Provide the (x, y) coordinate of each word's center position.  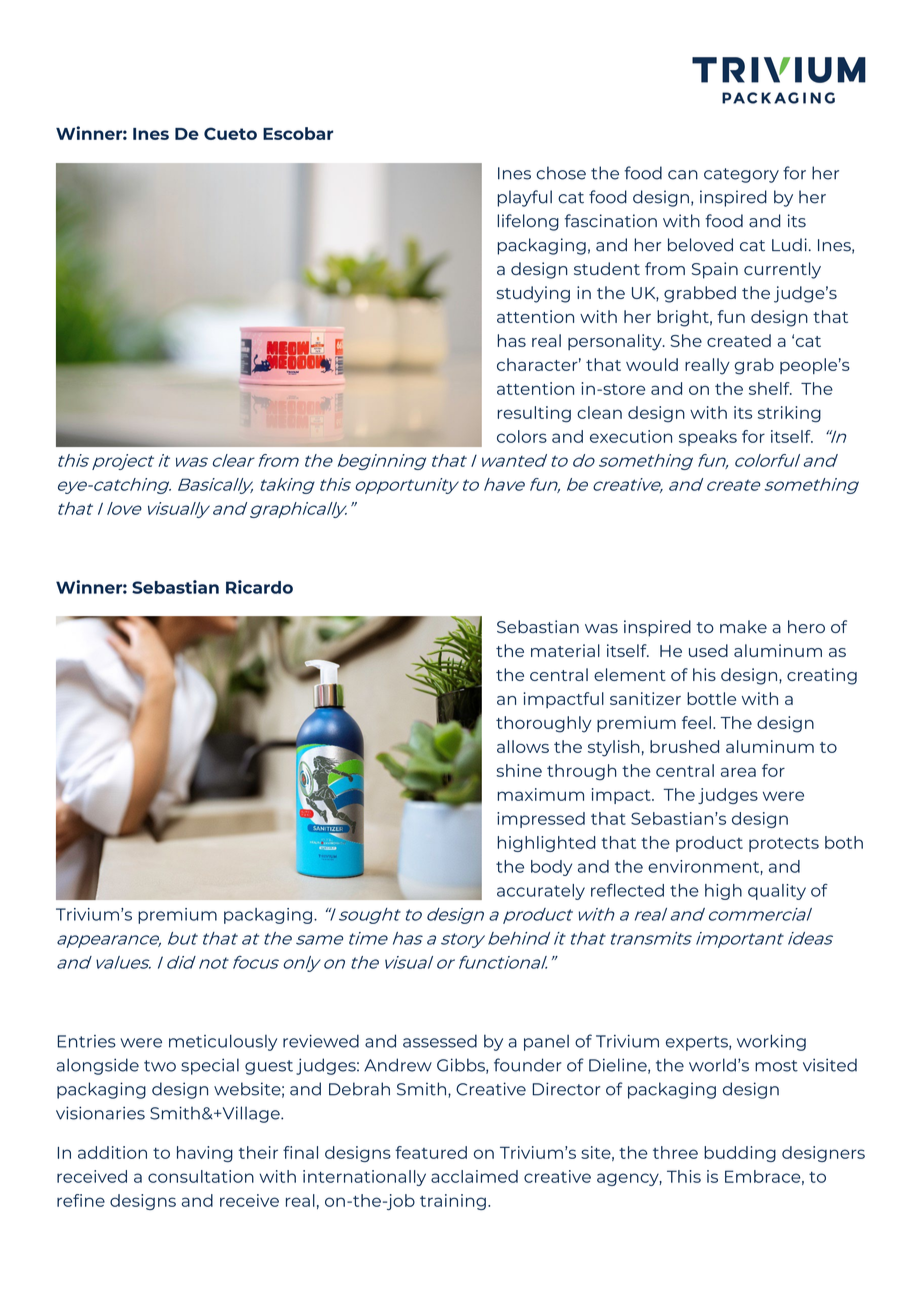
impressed (541, 820)
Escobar (298, 133)
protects (784, 844)
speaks (708, 438)
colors (522, 436)
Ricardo (259, 587)
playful (524, 198)
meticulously (223, 1042)
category (741, 175)
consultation (201, 1176)
